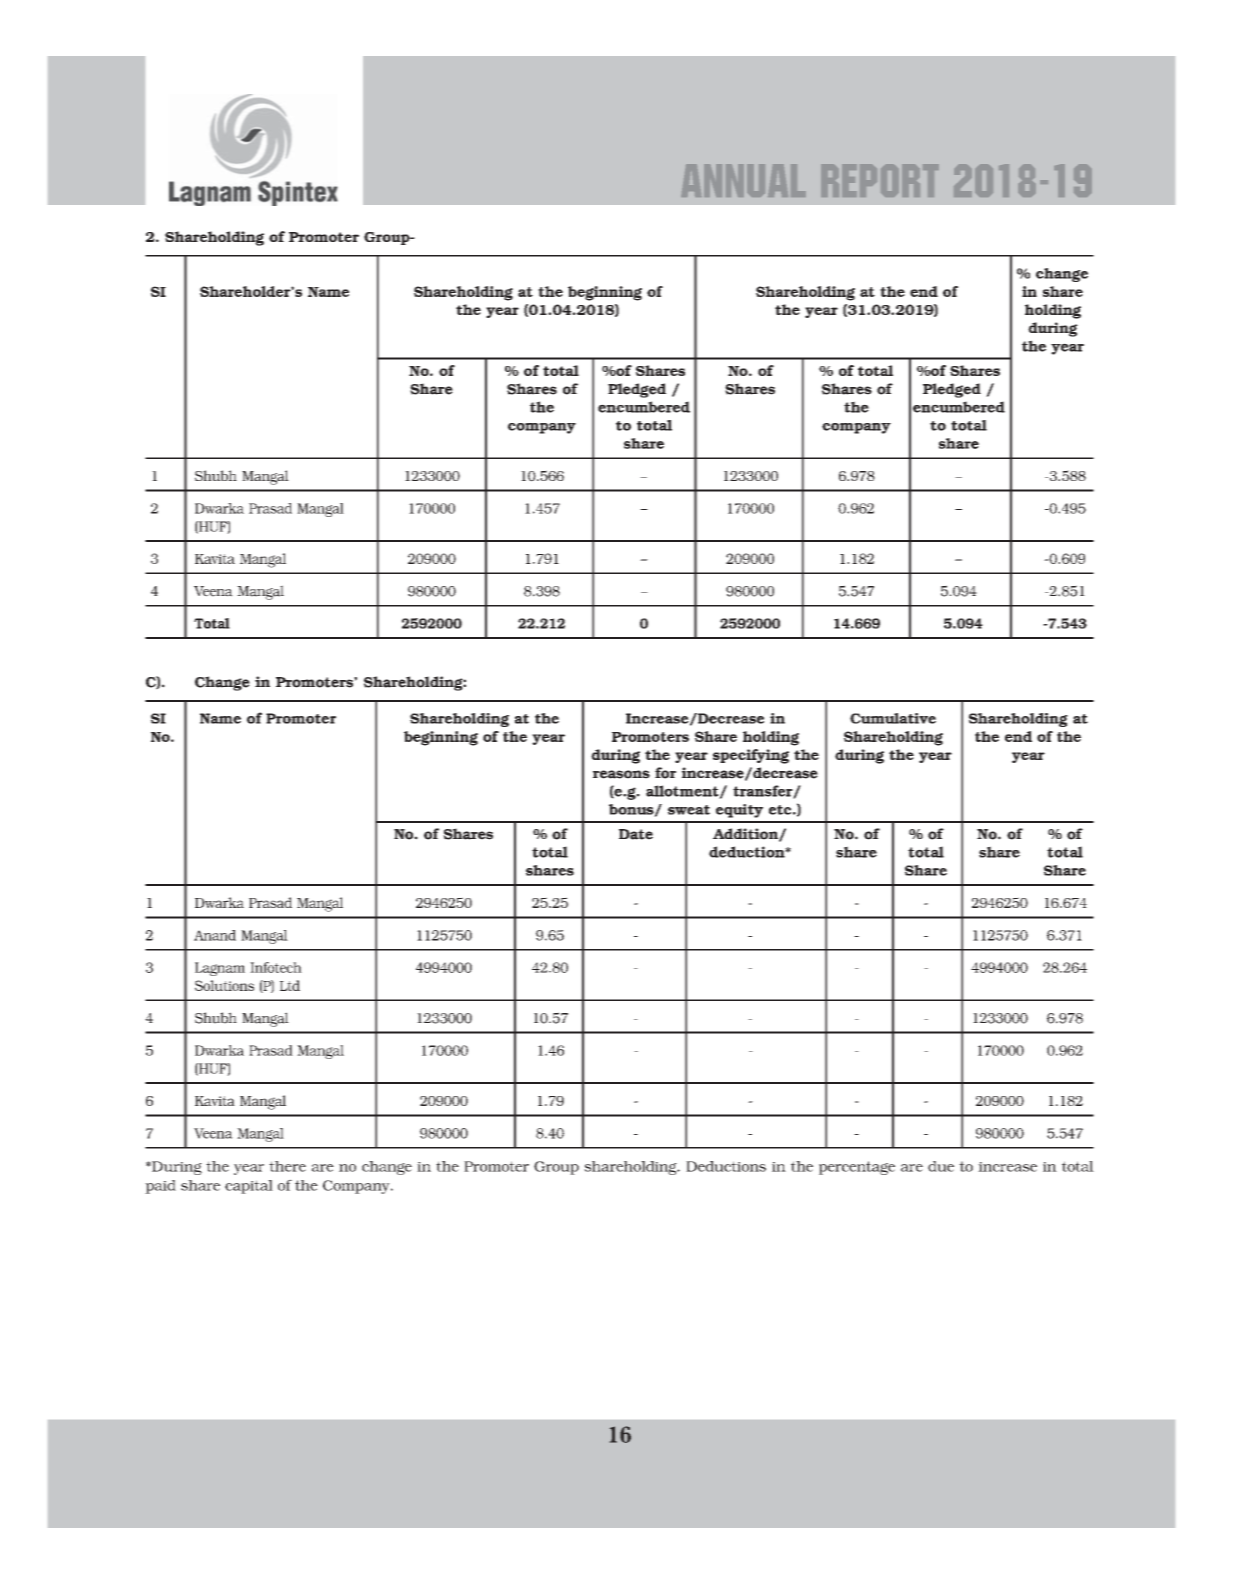 The width and height of the screenshot is (1239, 1584). What do you see at coordinates (249, 1187) in the screenshot?
I see `capital` at bounding box center [249, 1187].
